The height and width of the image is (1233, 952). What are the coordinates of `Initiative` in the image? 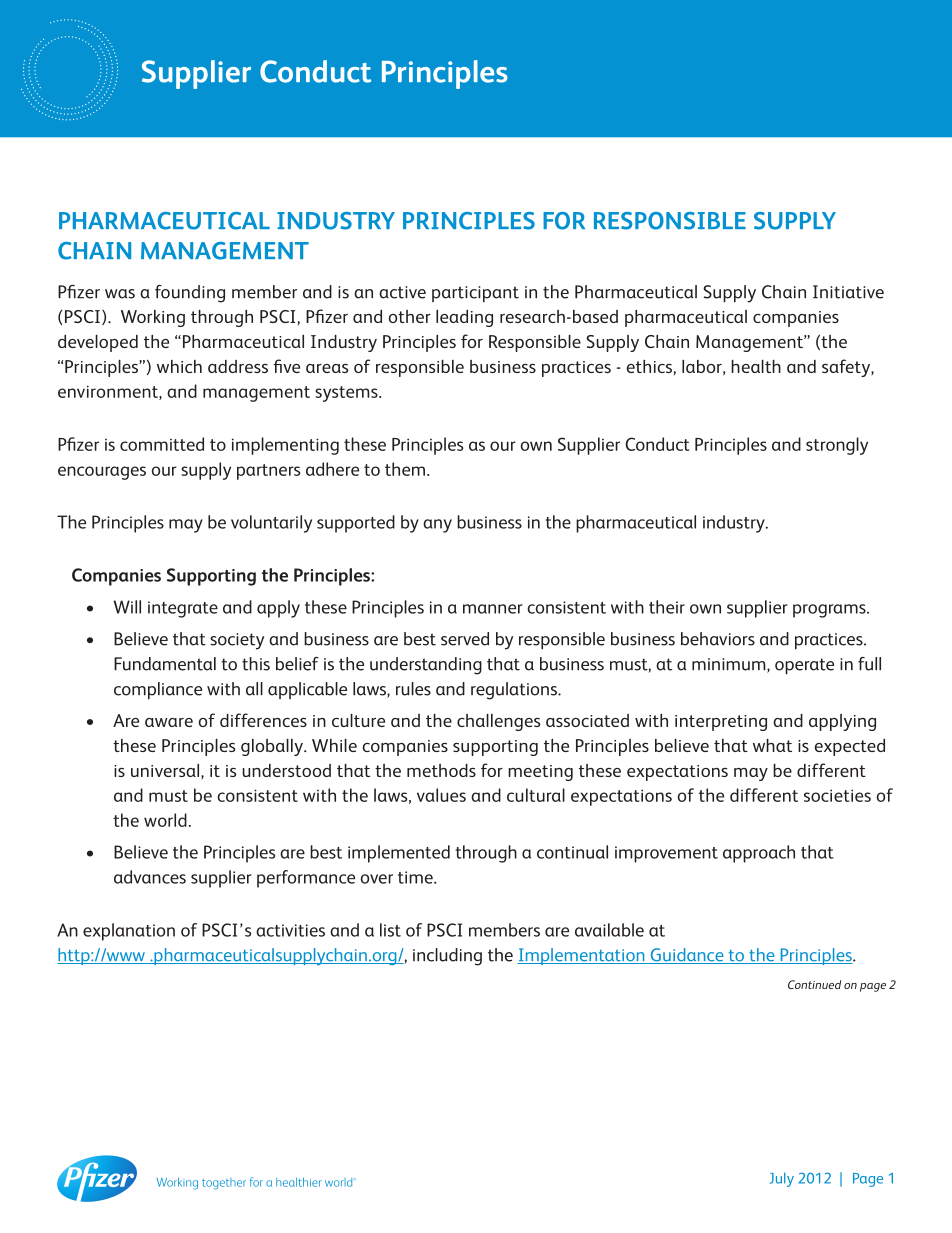 It's located at (848, 292).
